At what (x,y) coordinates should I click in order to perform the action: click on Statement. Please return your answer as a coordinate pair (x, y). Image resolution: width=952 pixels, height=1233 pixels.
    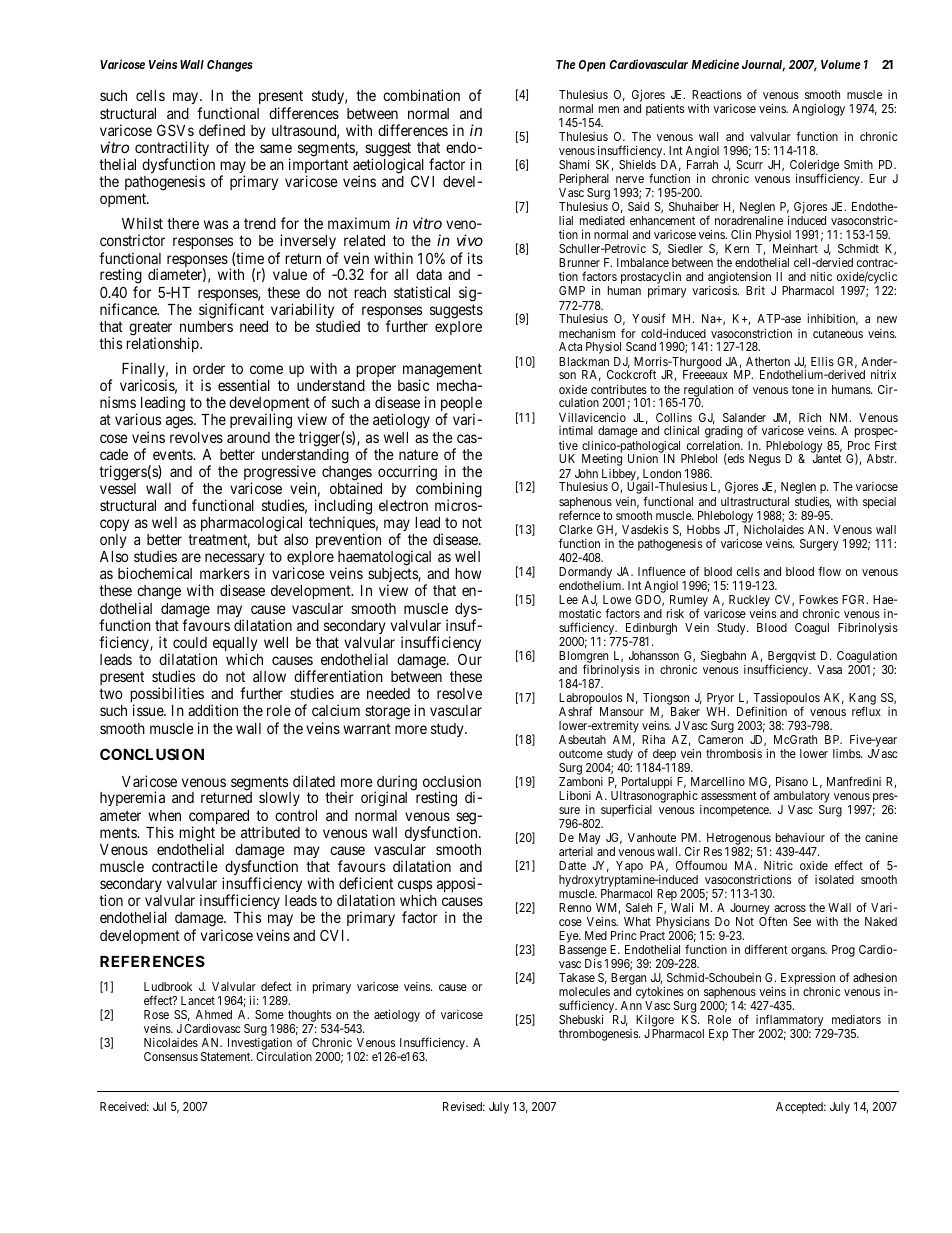
    Looking at the image, I should click on (227, 1056).
